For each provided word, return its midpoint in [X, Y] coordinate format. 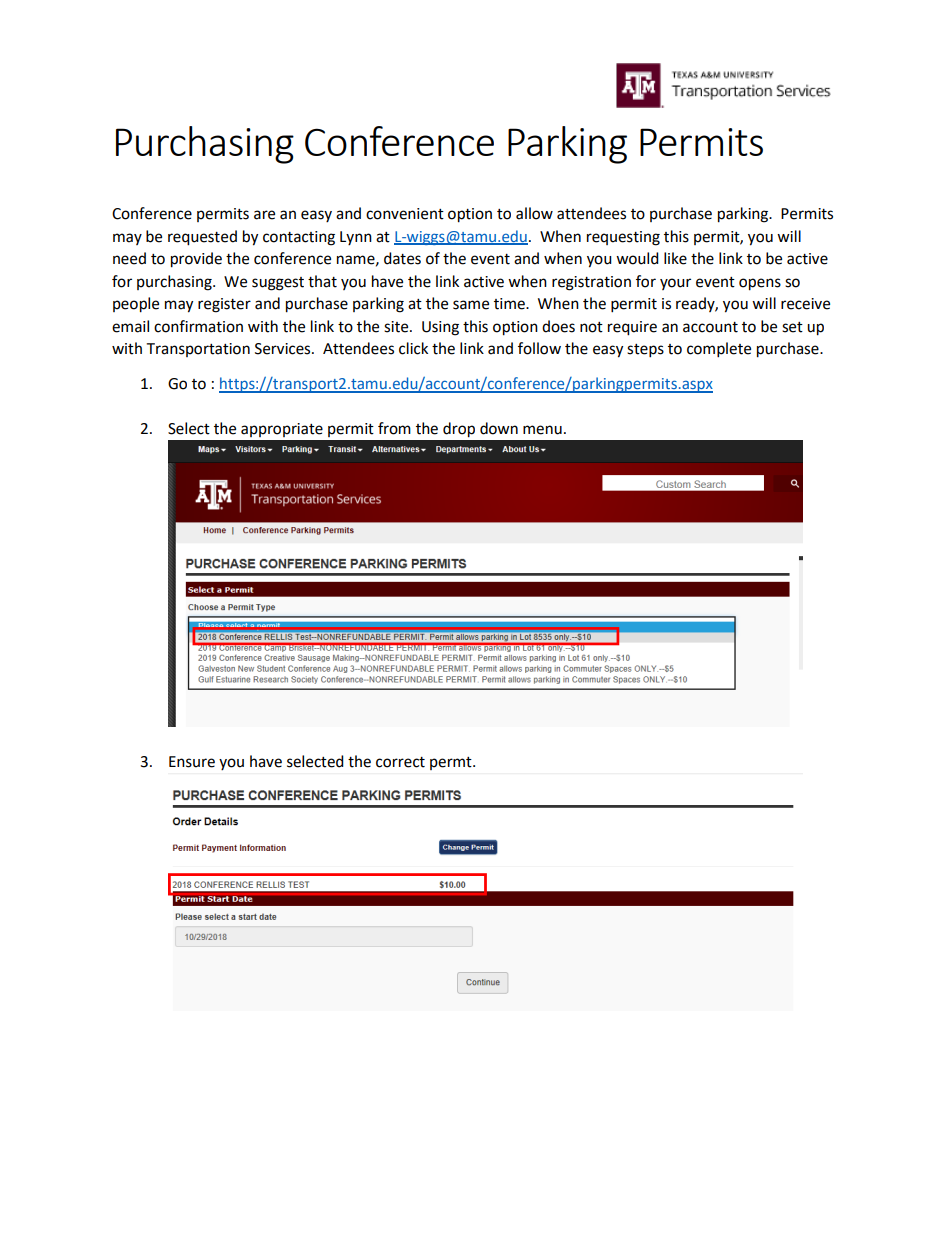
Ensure [192, 762]
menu [542, 430]
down [499, 428]
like [675, 258]
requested [202, 238]
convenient [405, 214]
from [394, 428]
